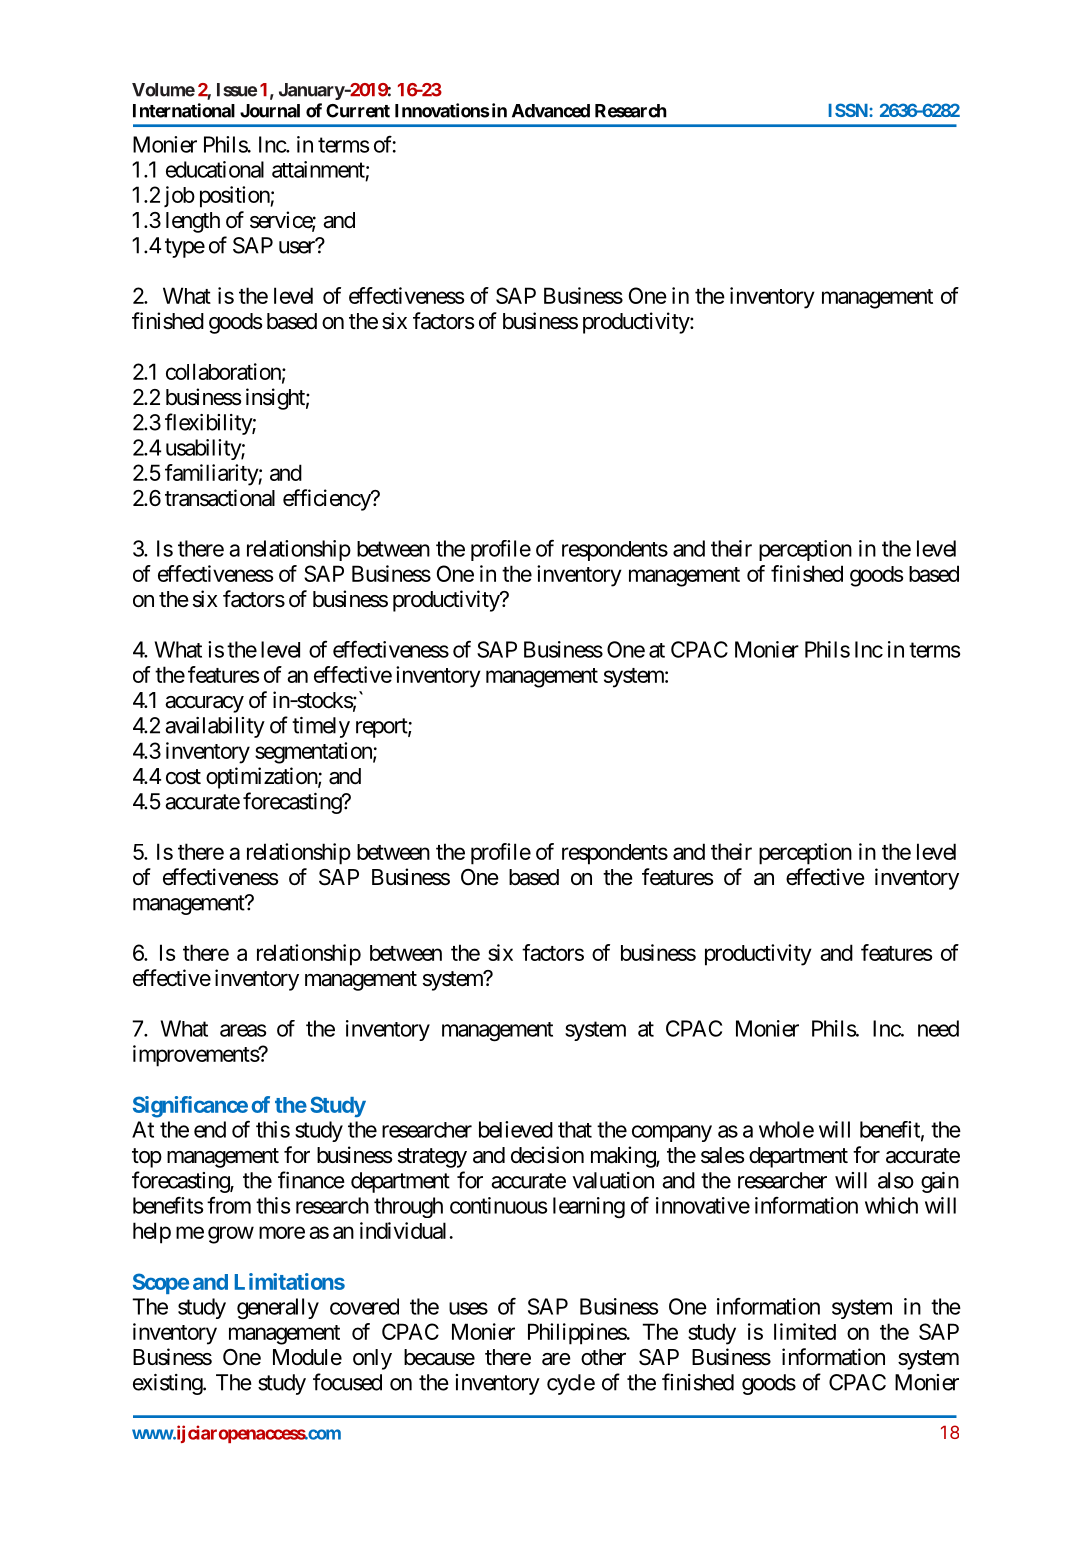 The image size is (1090, 1541). Describe the element at coordinates (516, 1129) in the image. I see `believed` at that location.
